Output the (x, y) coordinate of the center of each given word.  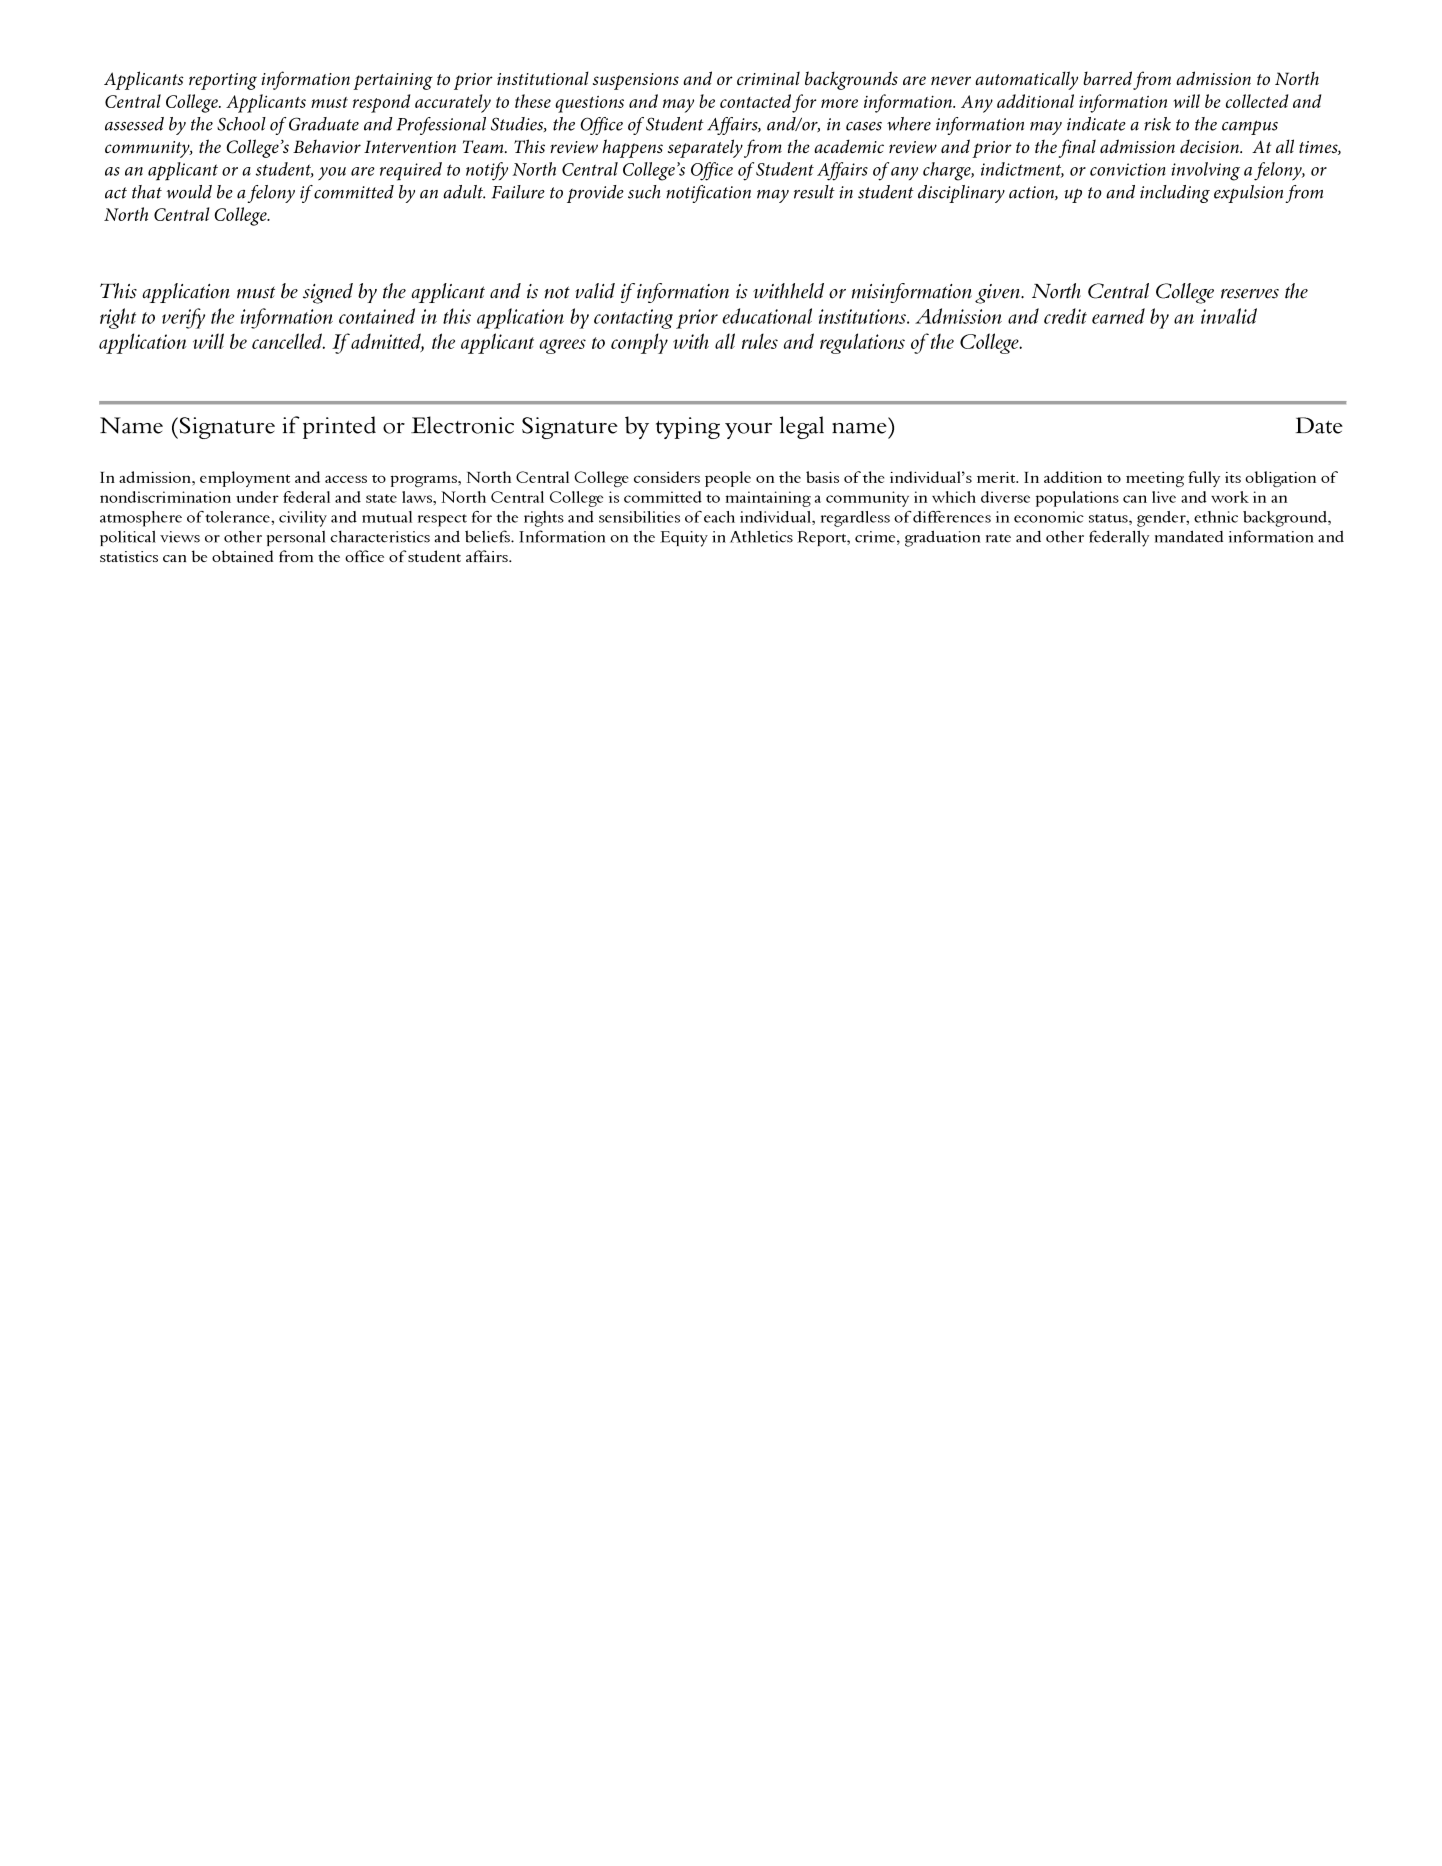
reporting (223, 81)
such (644, 192)
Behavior (327, 146)
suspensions (636, 81)
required (411, 171)
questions (589, 104)
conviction (1128, 169)
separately (705, 148)
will (1186, 101)
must (329, 102)
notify (487, 171)
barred (1107, 78)
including (1175, 194)
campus (1250, 127)
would (189, 192)
